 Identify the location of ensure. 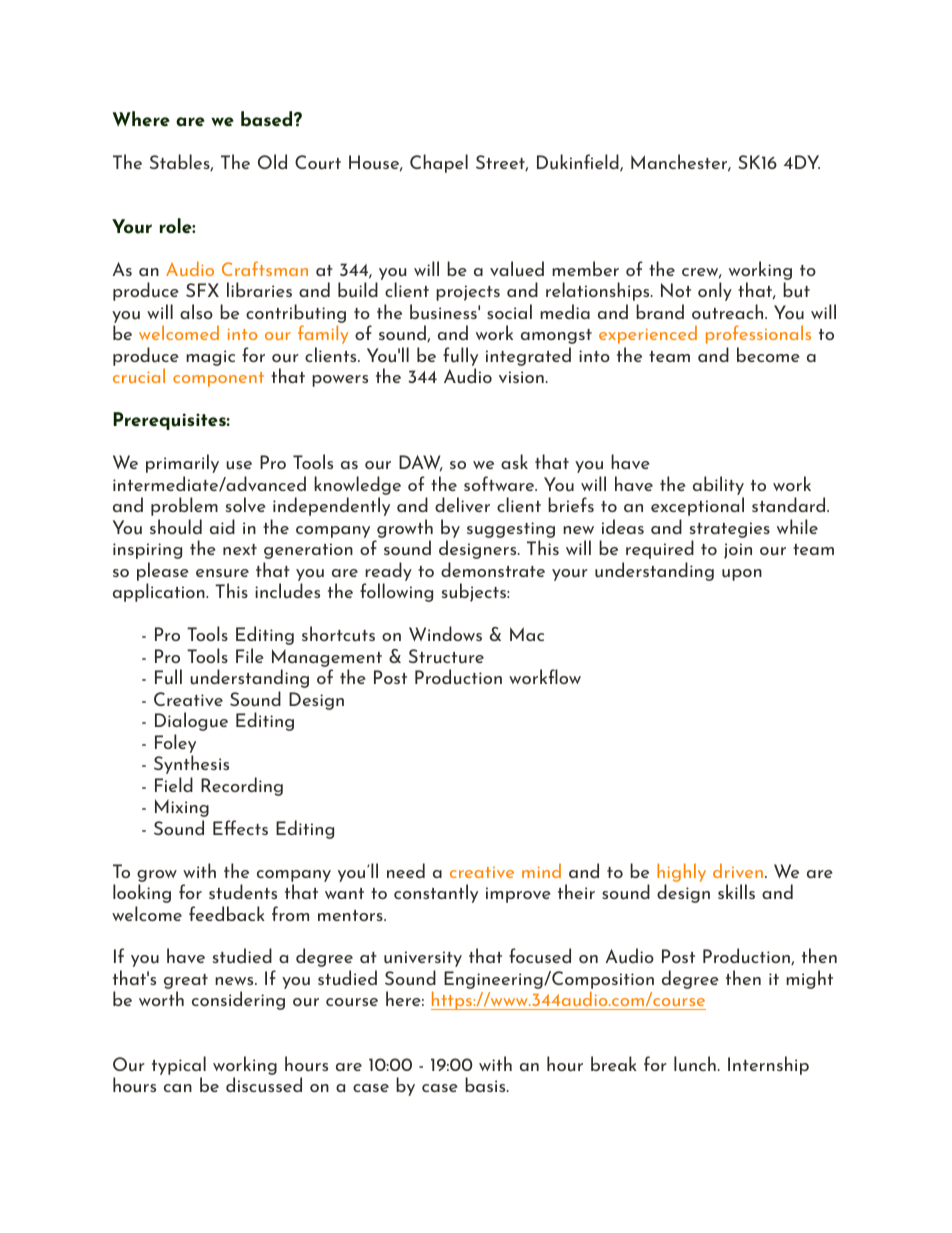
(222, 573).
